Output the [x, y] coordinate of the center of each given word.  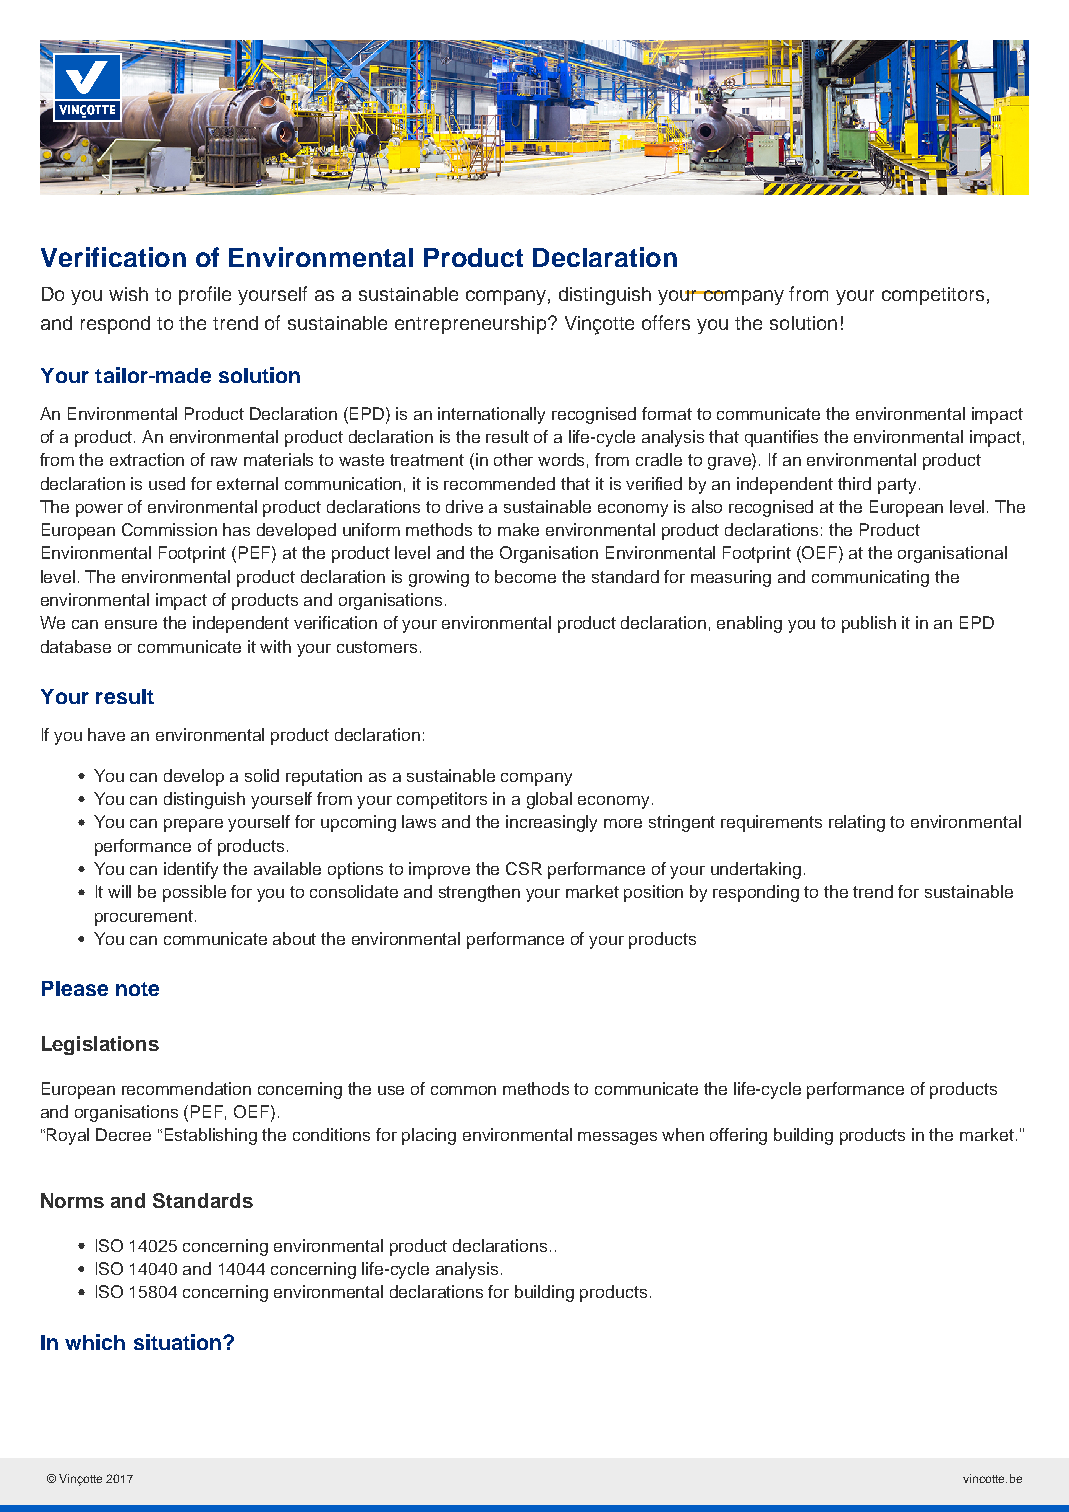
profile [205, 295]
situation [177, 1342]
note [137, 989]
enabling [749, 624]
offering [738, 1136]
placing [429, 1136]
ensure [131, 624]
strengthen [479, 893]
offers [666, 322]
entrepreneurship [472, 325]
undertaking [756, 870]
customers [377, 647]
